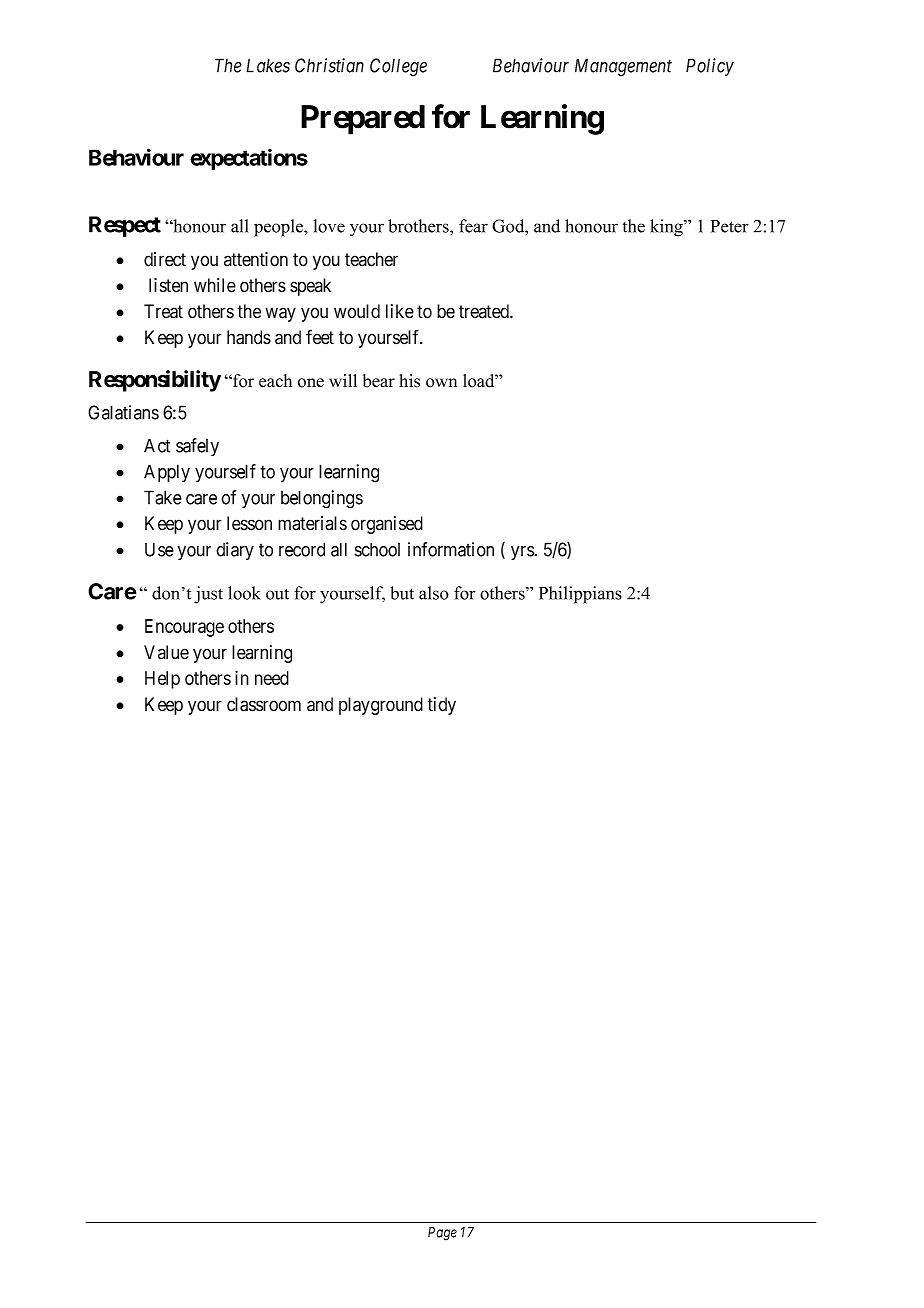  What do you see at coordinates (623, 67) in the screenshot?
I see `Management` at bounding box center [623, 67].
